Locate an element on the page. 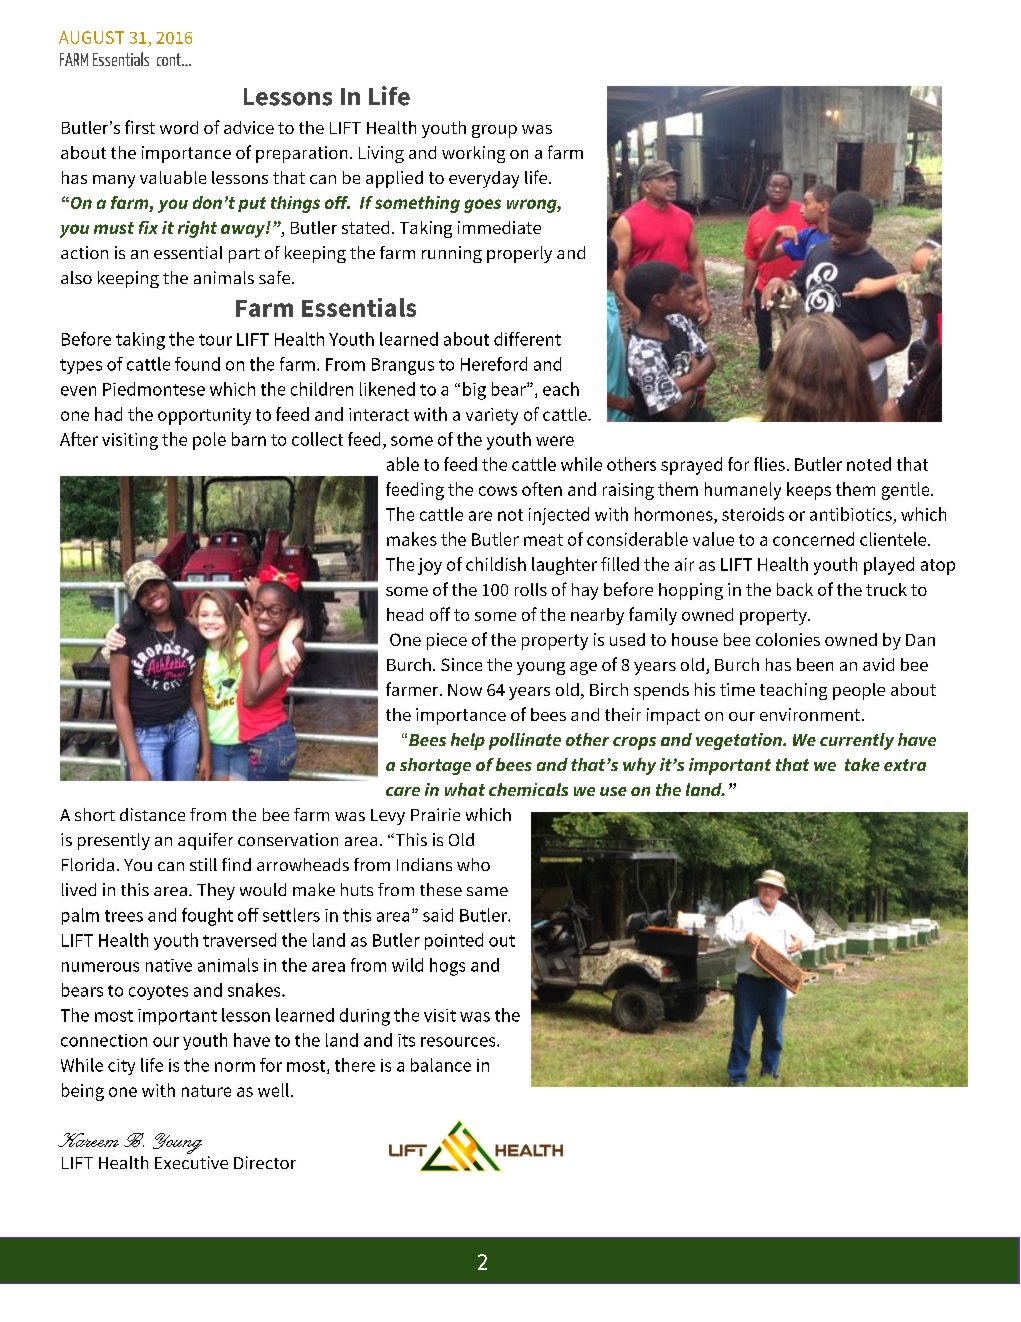  working is located at coordinates (473, 154).
